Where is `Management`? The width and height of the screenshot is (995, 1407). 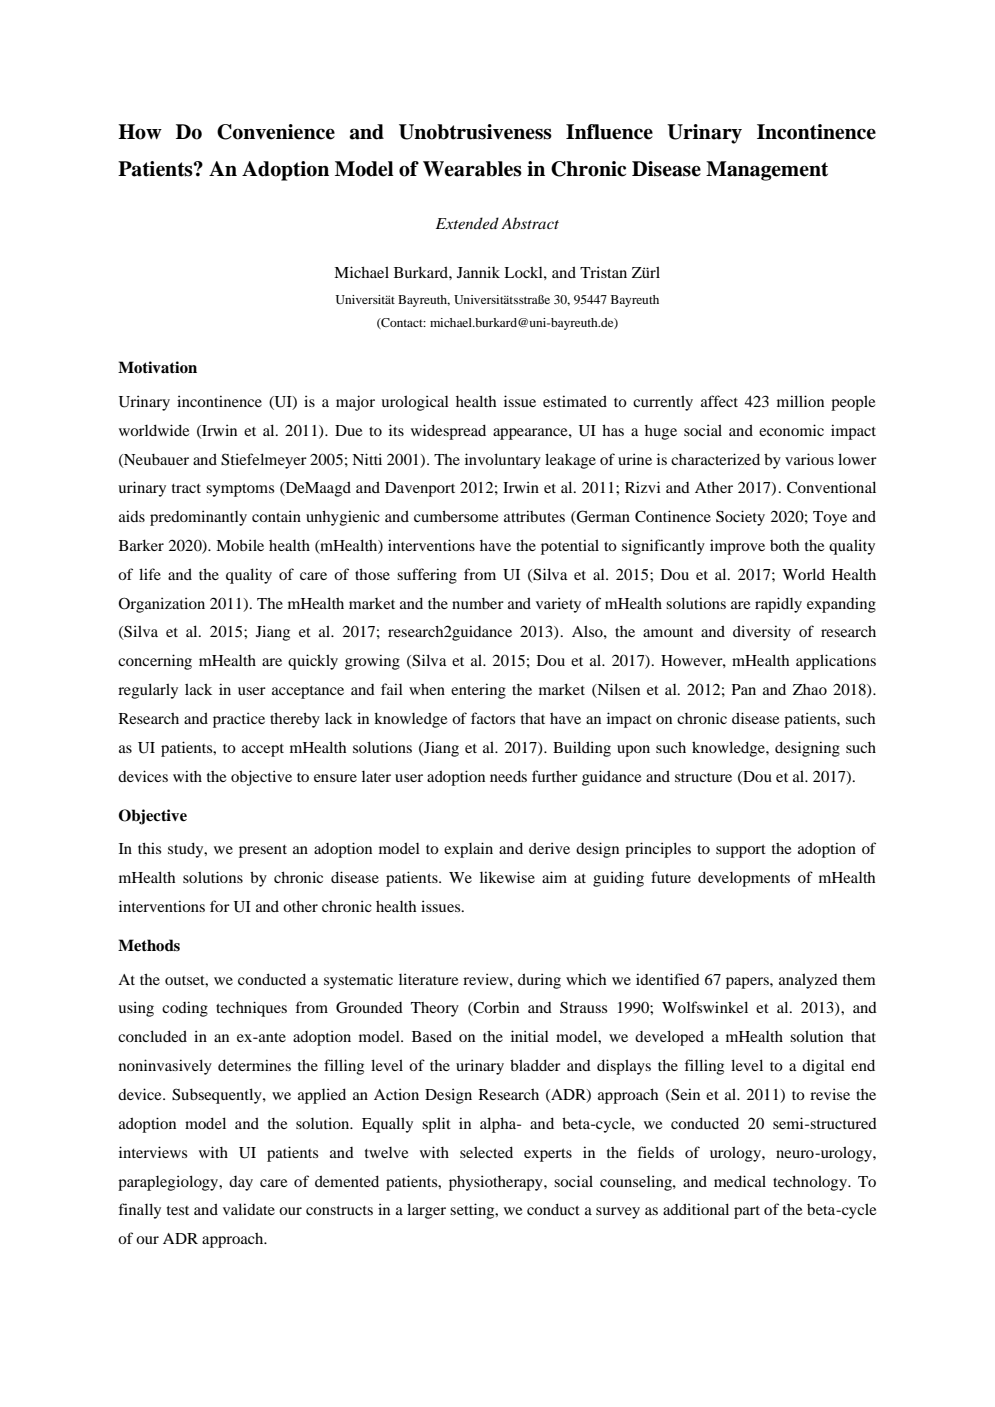
Management is located at coordinates (767, 171).
